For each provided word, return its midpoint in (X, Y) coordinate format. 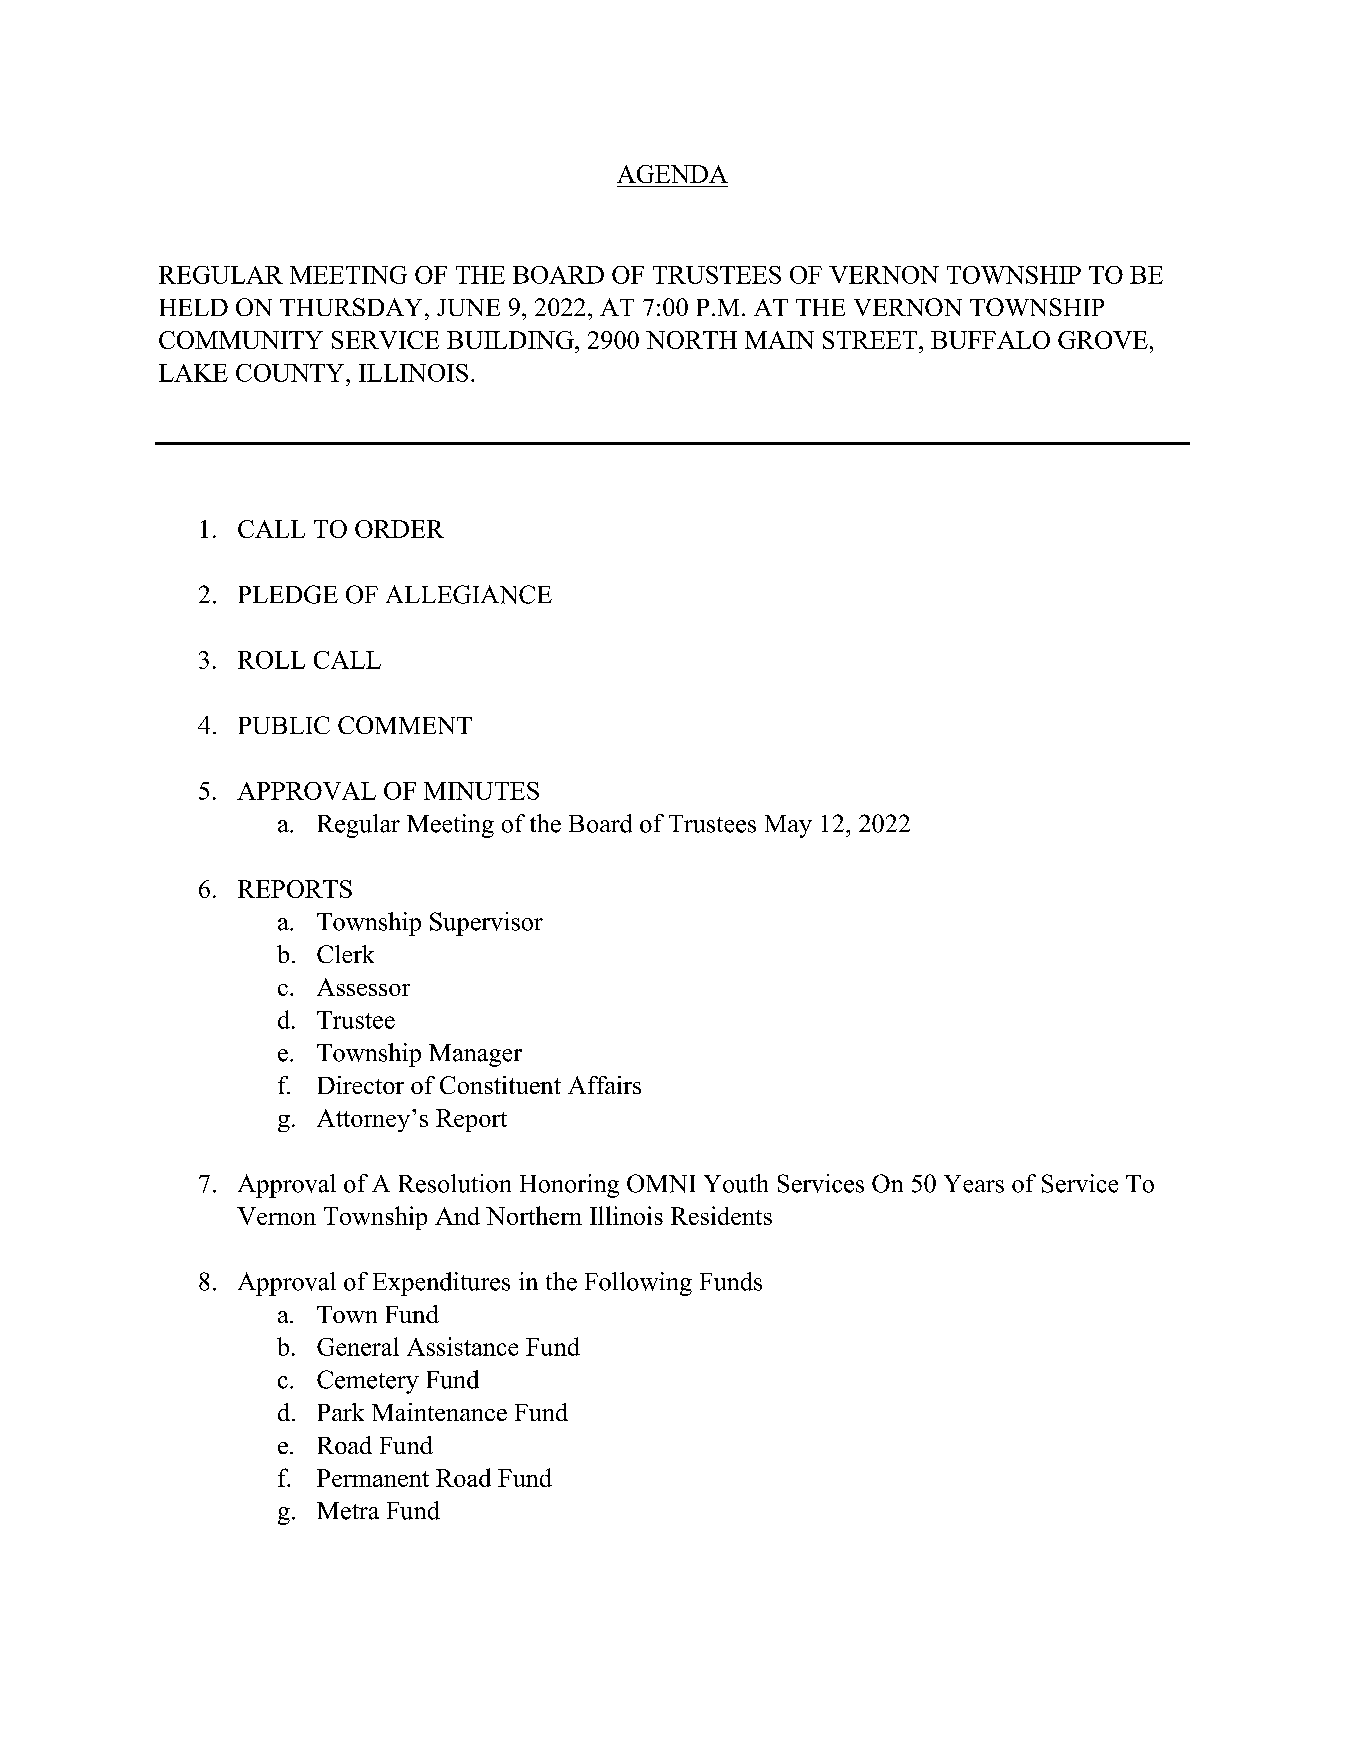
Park (341, 1412)
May (788, 826)
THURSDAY (351, 307)
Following (638, 1284)
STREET (871, 340)
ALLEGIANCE (469, 594)
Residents (721, 1215)
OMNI (661, 1183)
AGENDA (672, 174)
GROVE (1103, 340)
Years (974, 1184)
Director (361, 1085)
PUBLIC (284, 725)
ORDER (399, 529)
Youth (736, 1183)
